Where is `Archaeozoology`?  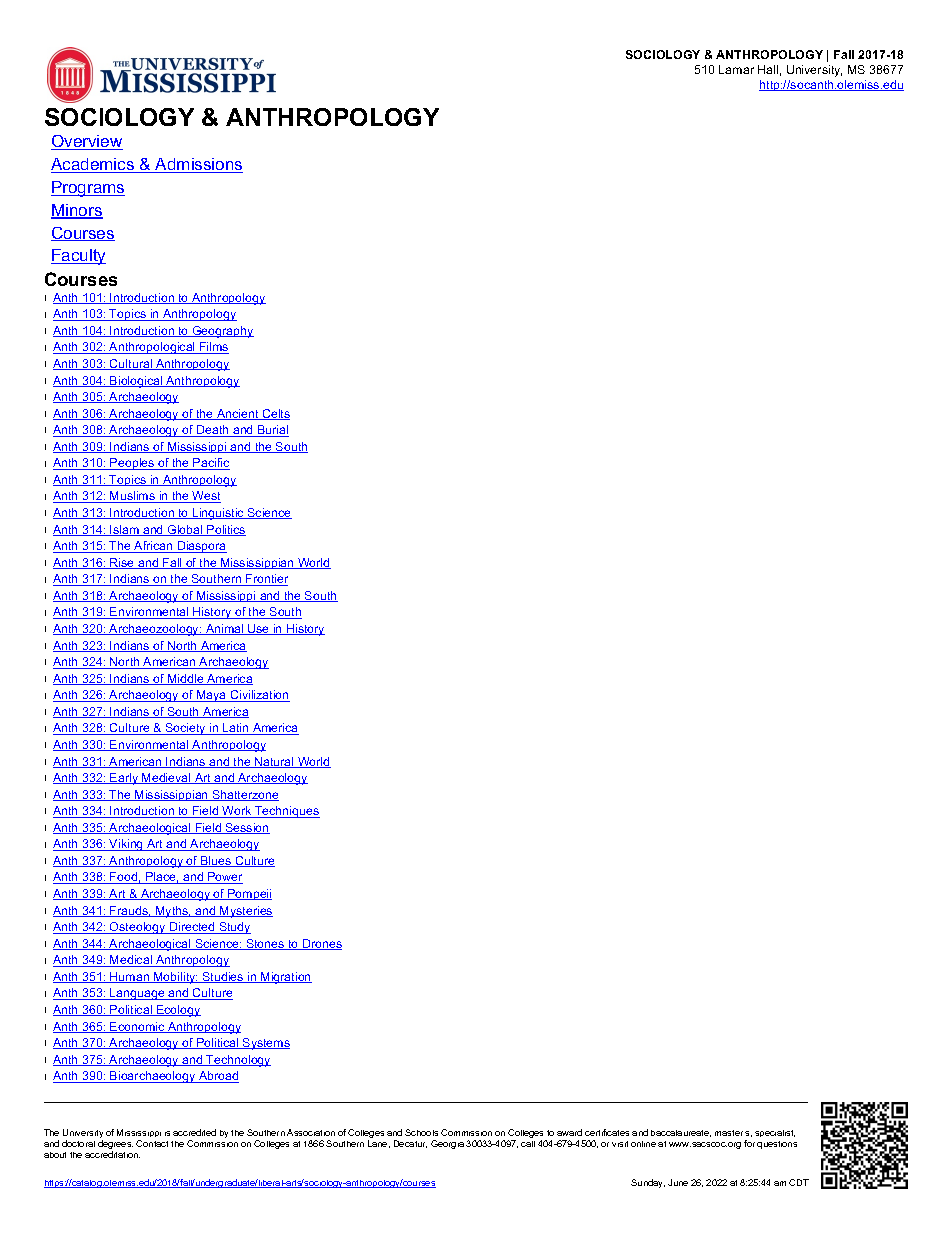 Archaeozoology is located at coordinates (154, 630).
